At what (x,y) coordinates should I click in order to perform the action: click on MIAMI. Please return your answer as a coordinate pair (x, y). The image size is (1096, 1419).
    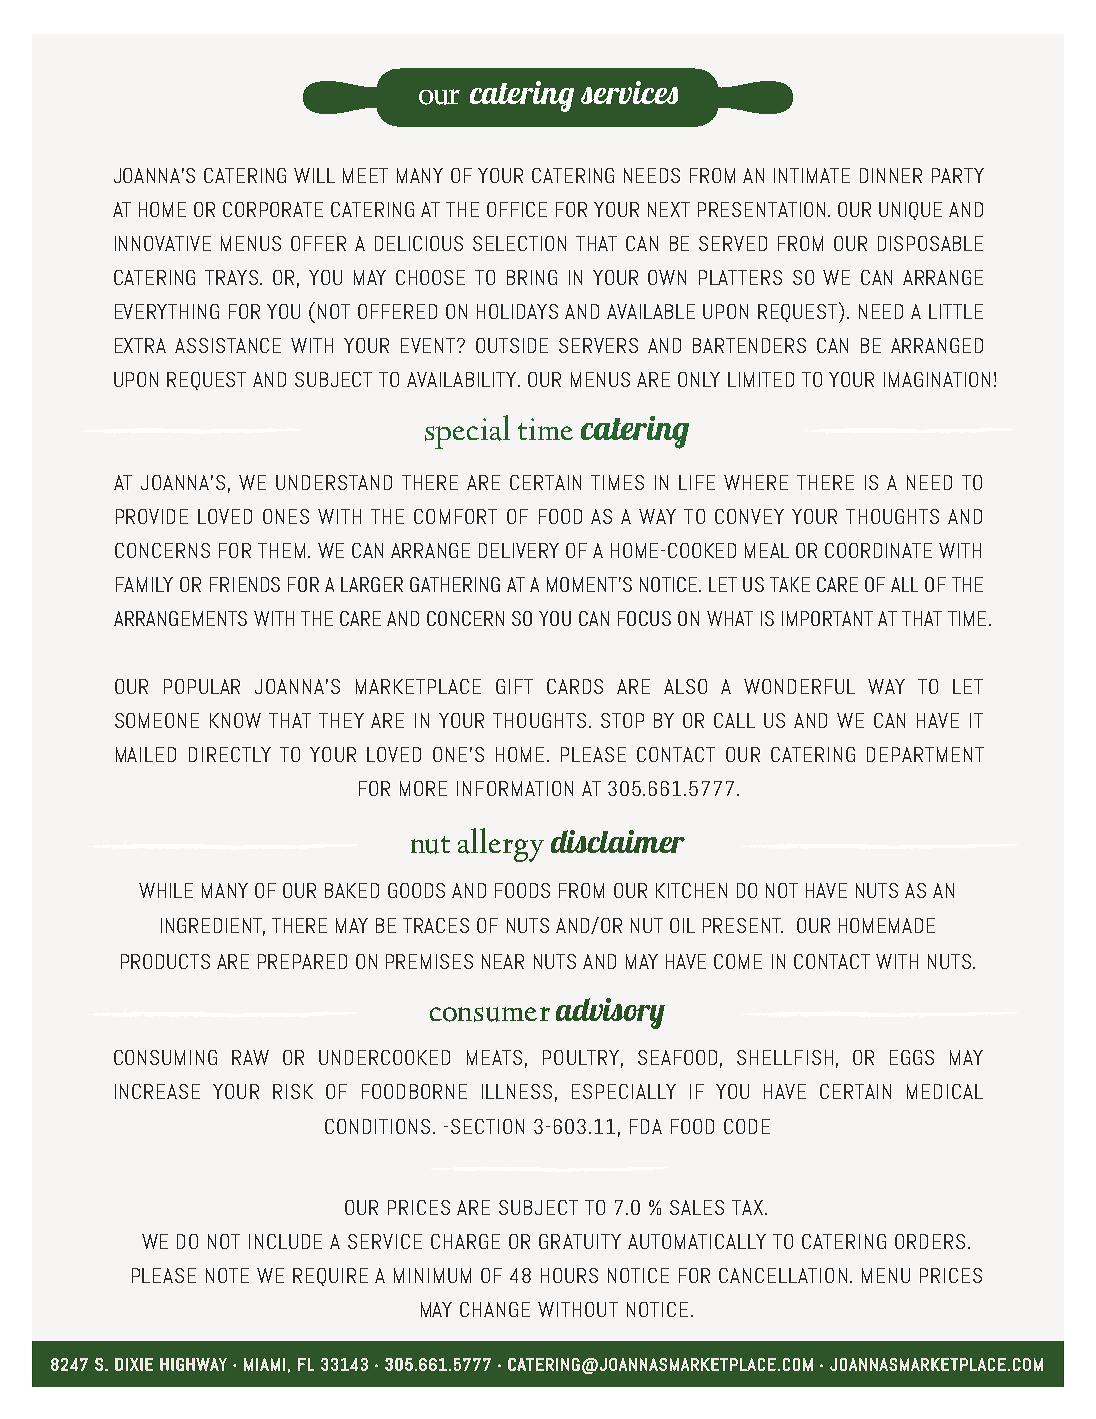
    Looking at the image, I should click on (264, 1364).
